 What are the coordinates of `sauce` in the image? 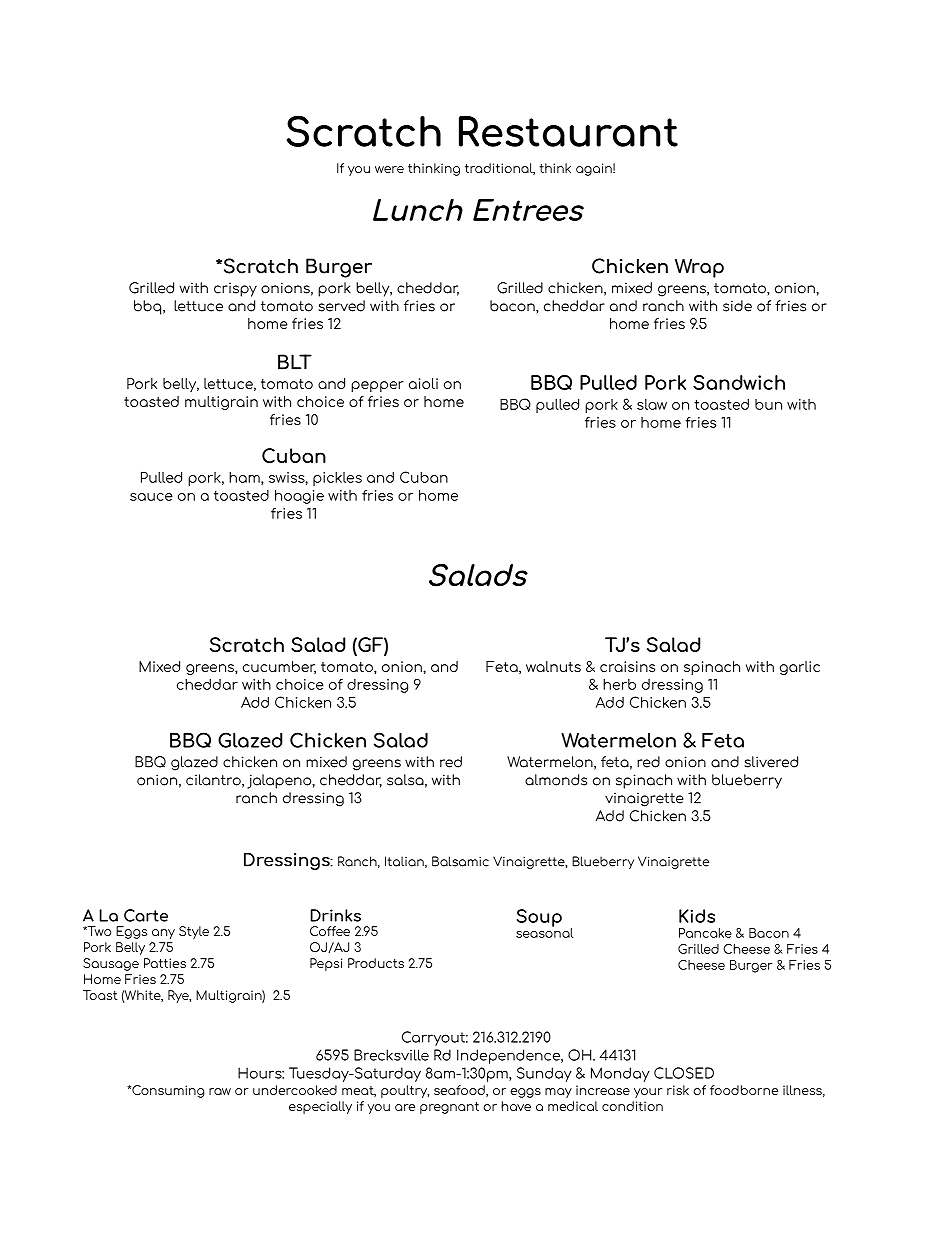 It's located at (151, 497).
